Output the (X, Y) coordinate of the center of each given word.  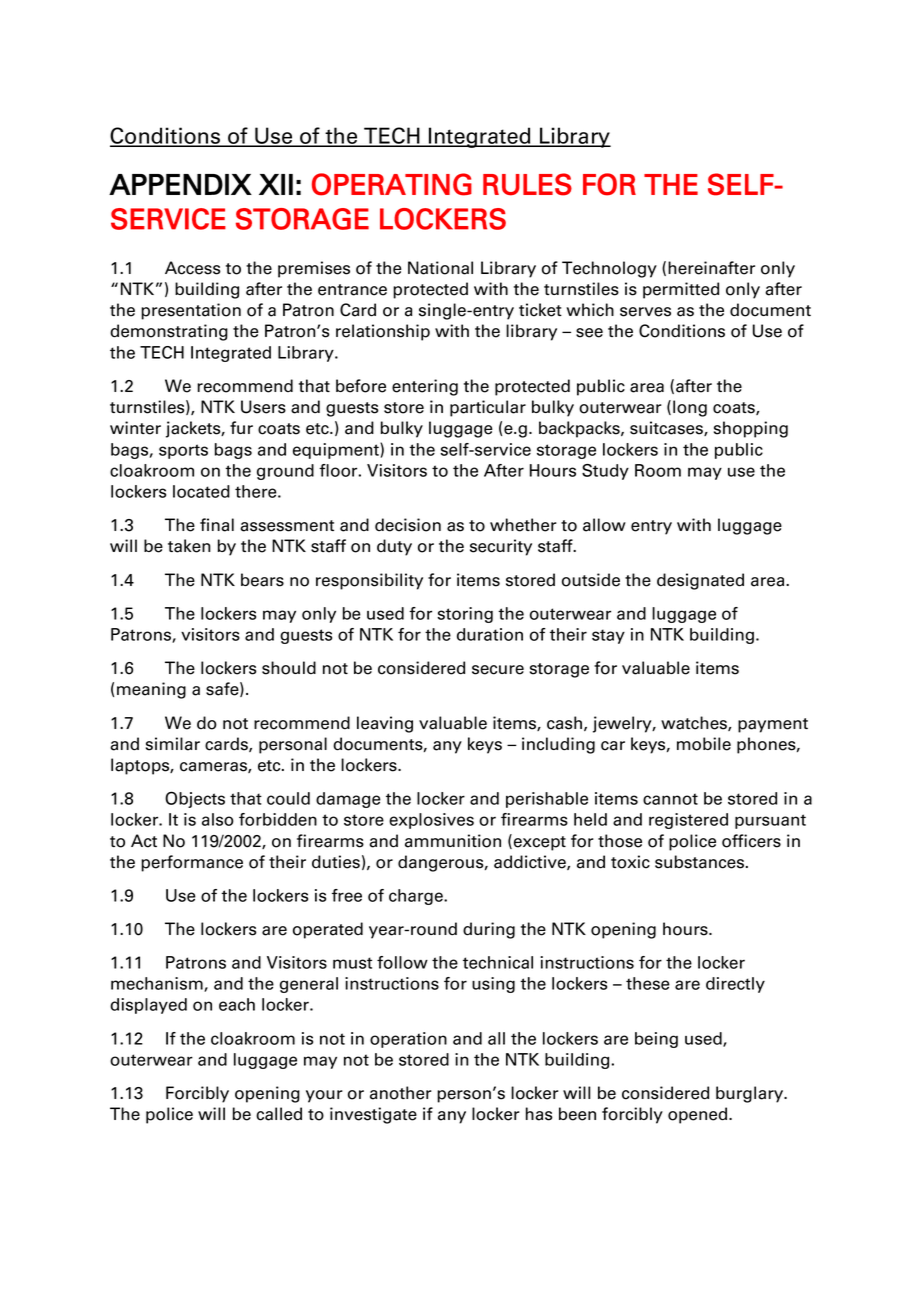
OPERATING (392, 184)
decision (408, 525)
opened (699, 1115)
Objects (195, 799)
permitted (681, 290)
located (201, 491)
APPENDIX (180, 184)
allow (604, 525)
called (279, 1114)
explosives (431, 821)
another (401, 1093)
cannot (670, 799)
